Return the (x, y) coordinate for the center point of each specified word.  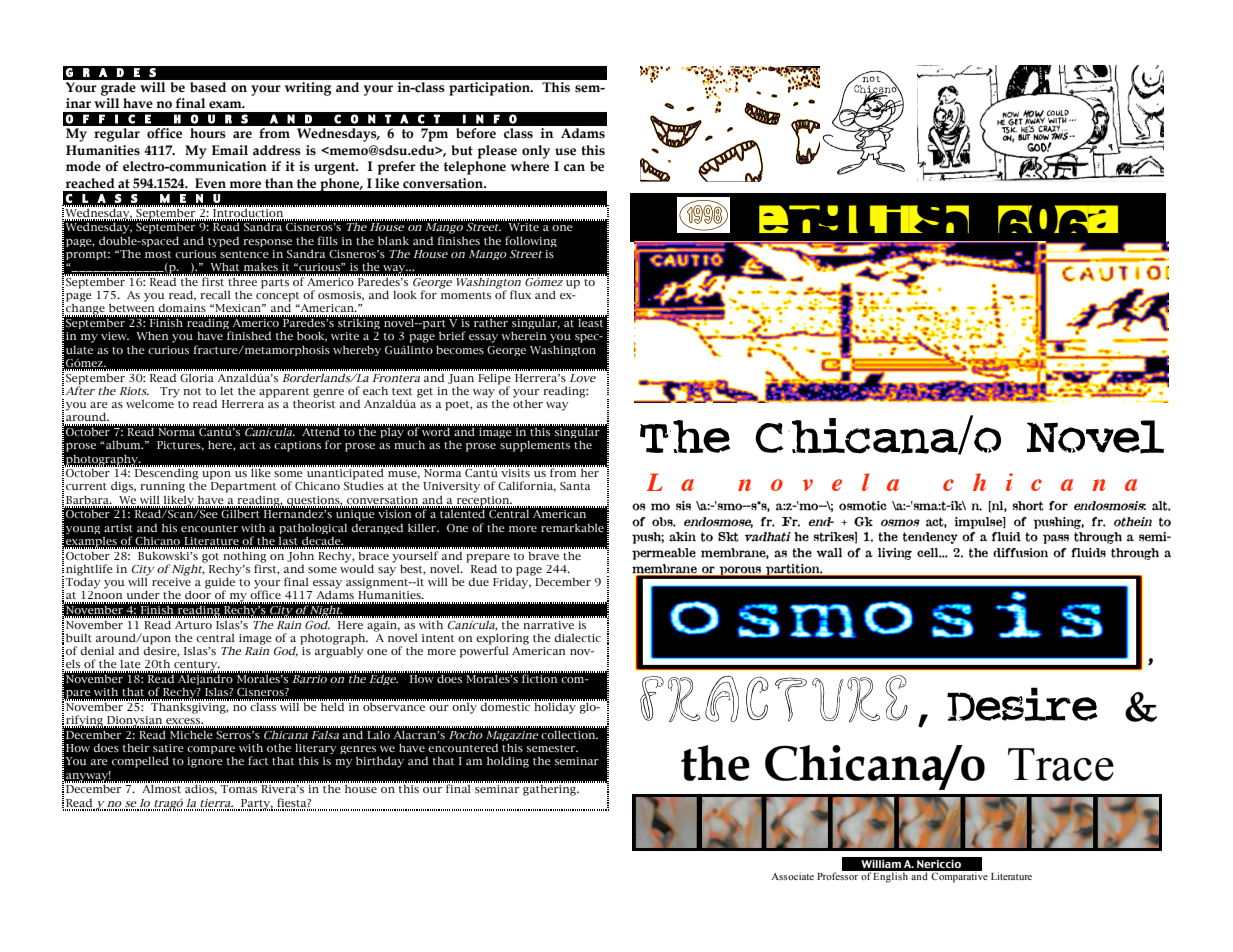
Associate (792, 876)
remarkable (572, 527)
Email (230, 150)
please (497, 152)
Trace (1061, 764)
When (153, 335)
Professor (837, 876)
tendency (930, 538)
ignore (205, 762)
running (162, 487)
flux (520, 294)
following (531, 241)
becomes (460, 349)
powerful (484, 651)
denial (97, 651)
